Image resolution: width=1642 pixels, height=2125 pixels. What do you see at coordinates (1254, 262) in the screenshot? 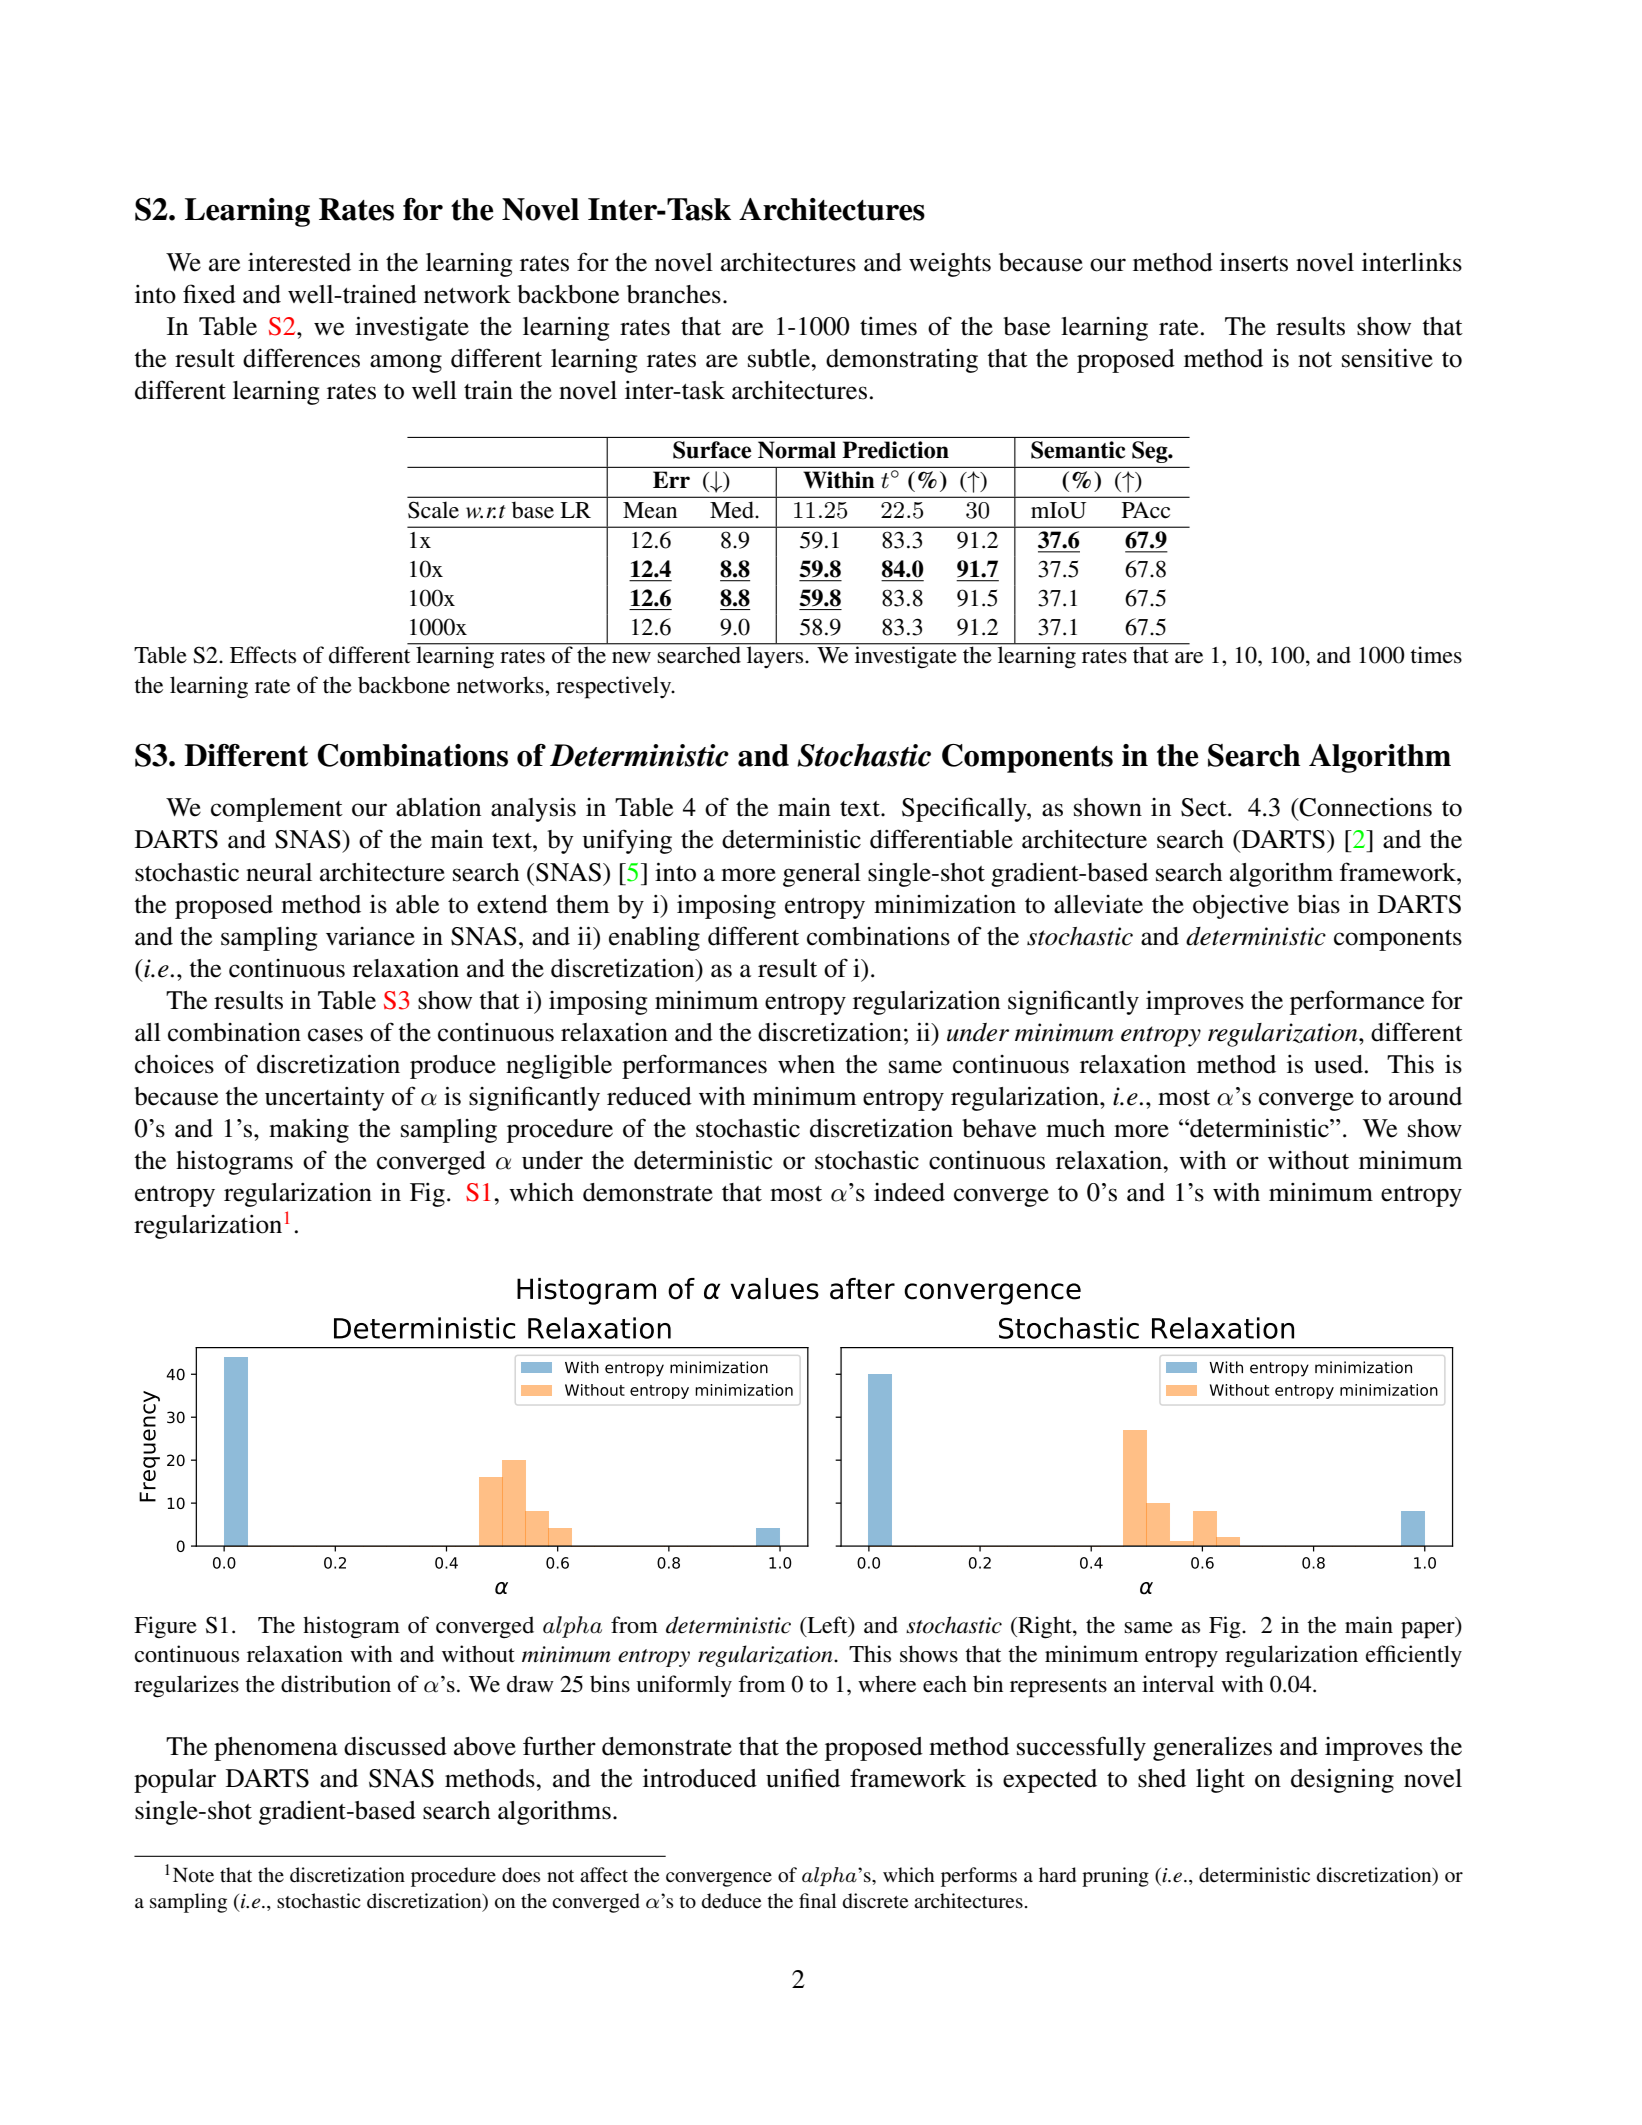
I see `inserts` at bounding box center [1254, 262].
